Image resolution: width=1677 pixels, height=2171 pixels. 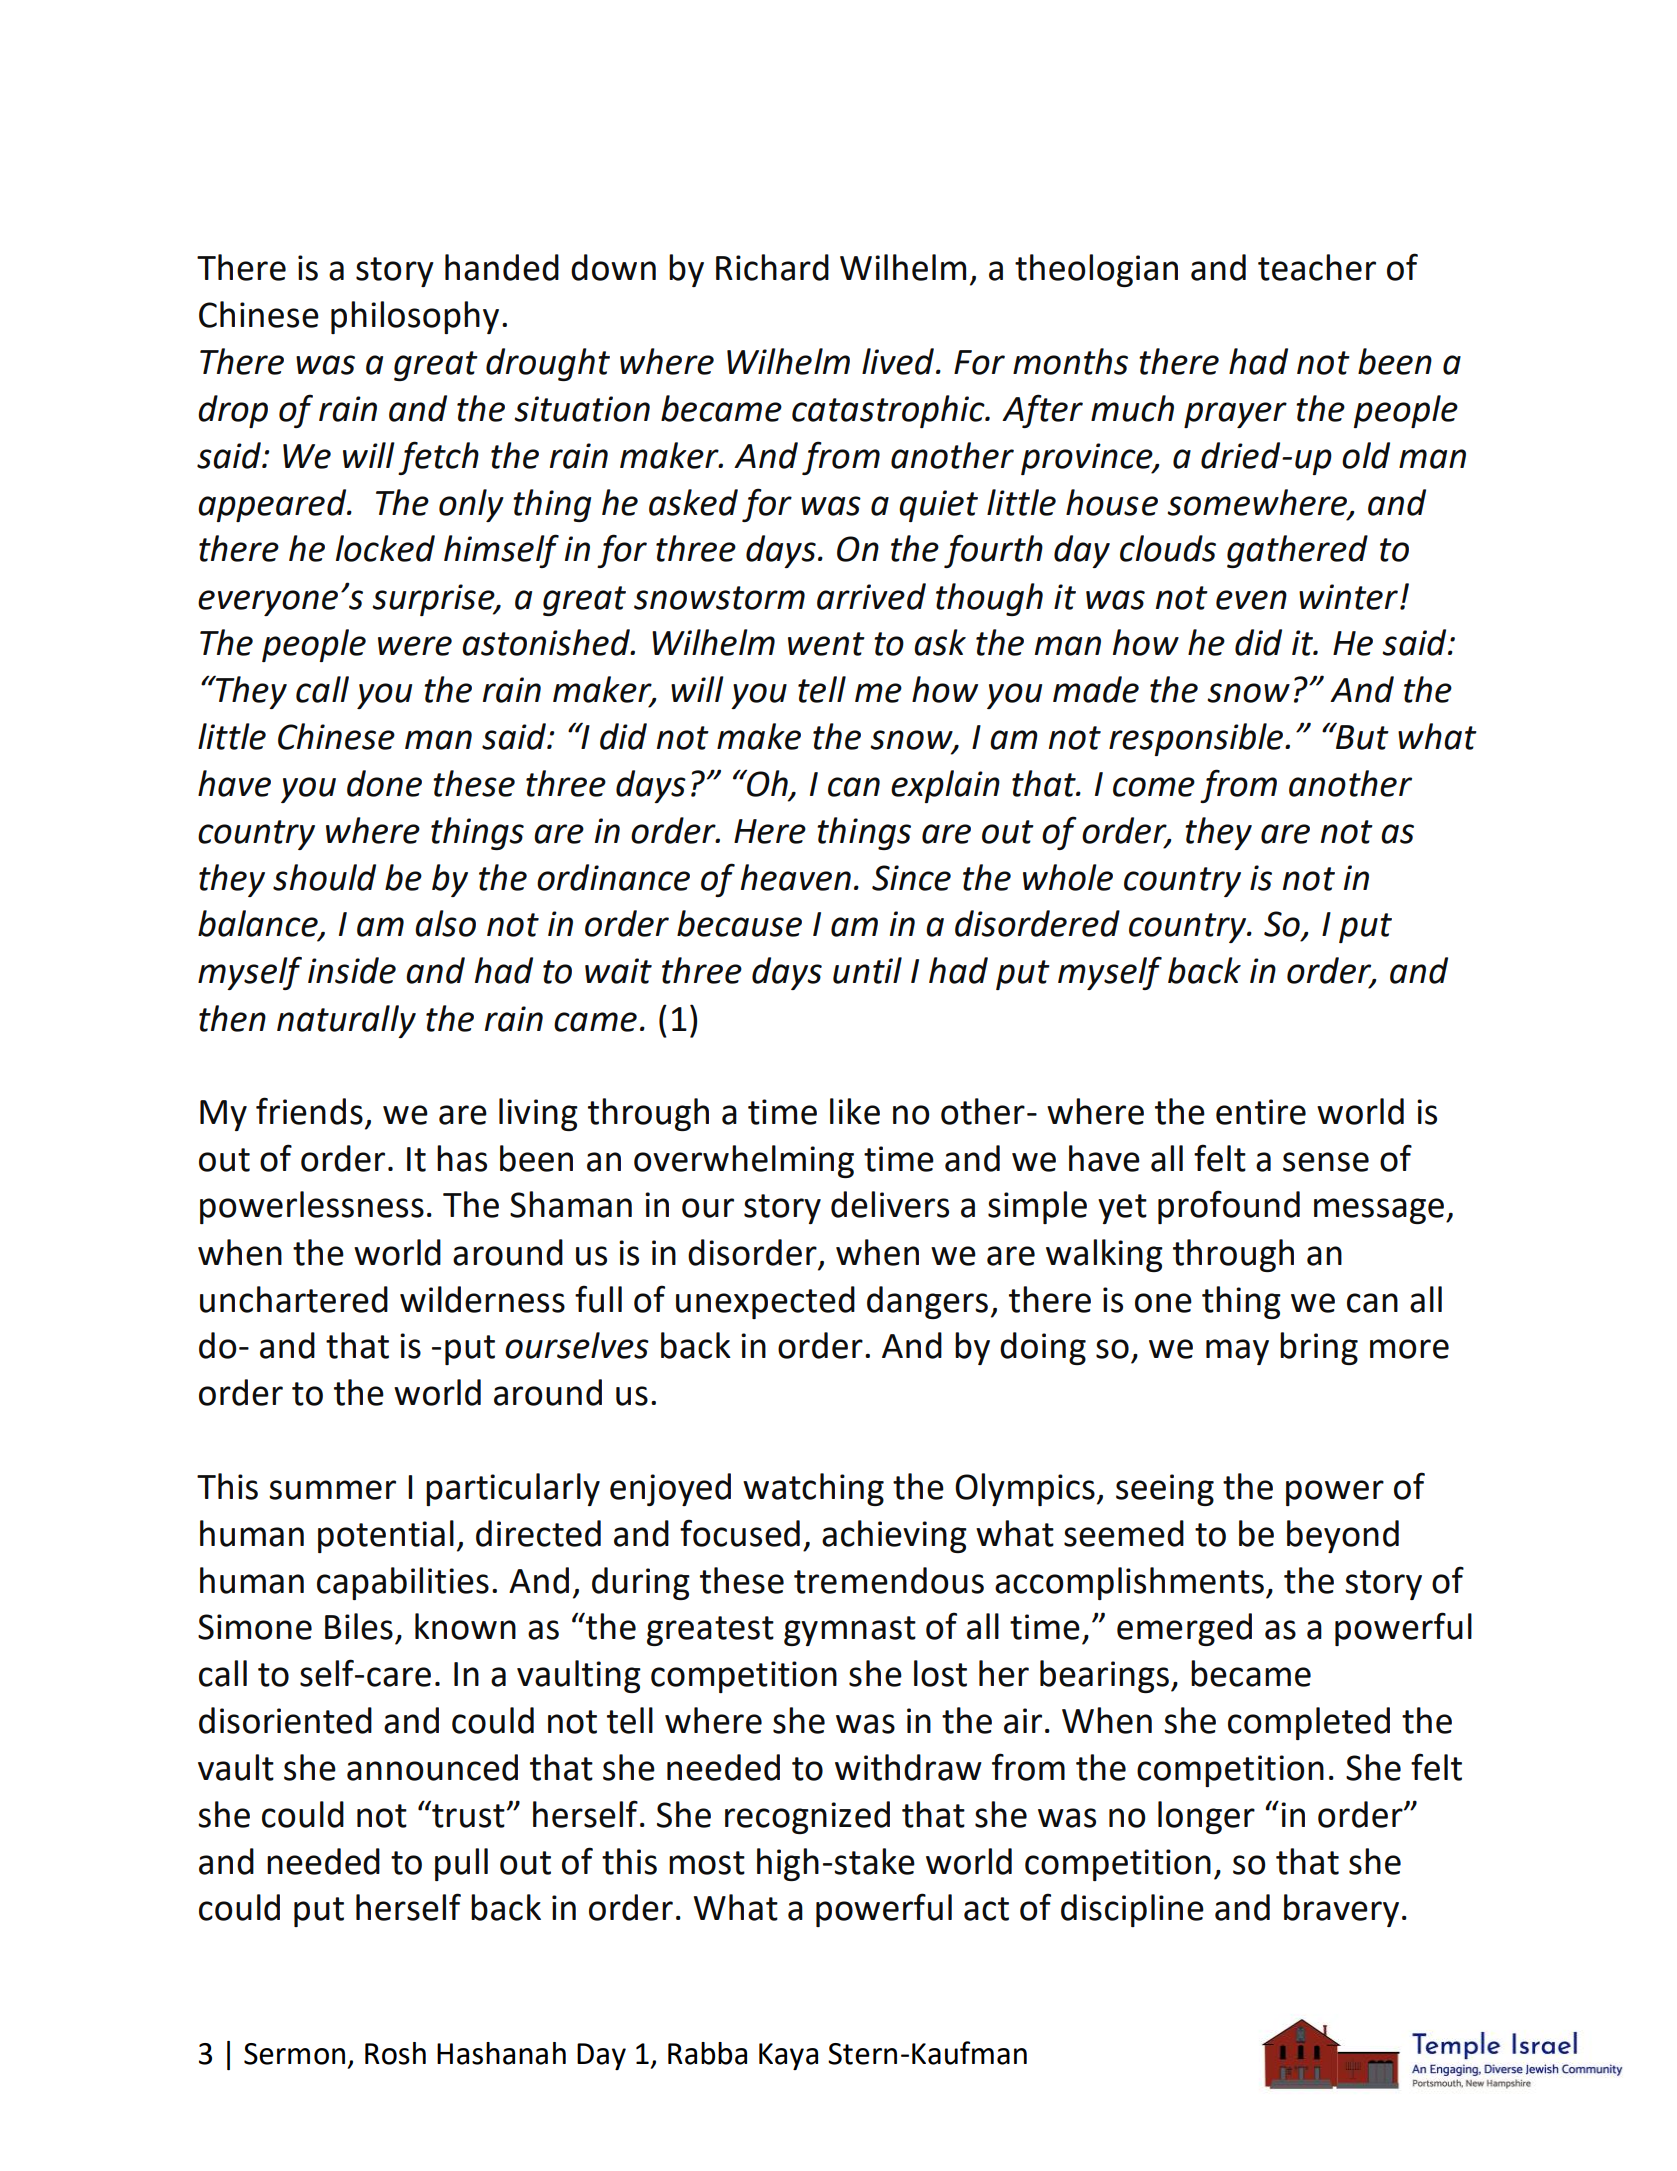 I want to click on philosophy, so click(x=415, y=317).
